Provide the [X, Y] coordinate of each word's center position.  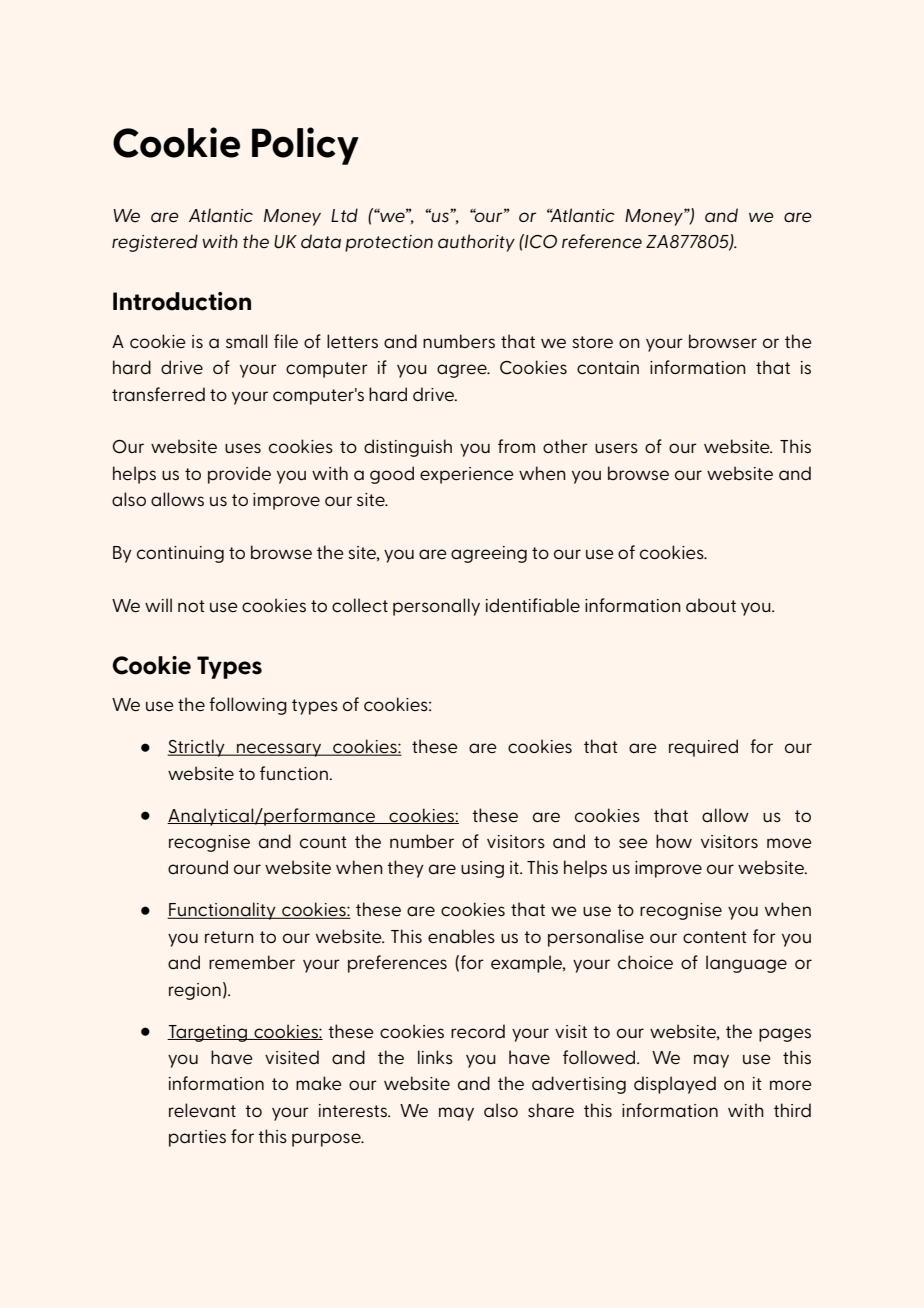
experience [467, 475]
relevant [202, 1110]
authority [476, 243]
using [482, 869]
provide [239, 475]
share [551, 1110]
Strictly [197, 748]
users [616, 448]
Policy [305, 146]
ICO [540, 241]
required [703, 748]
